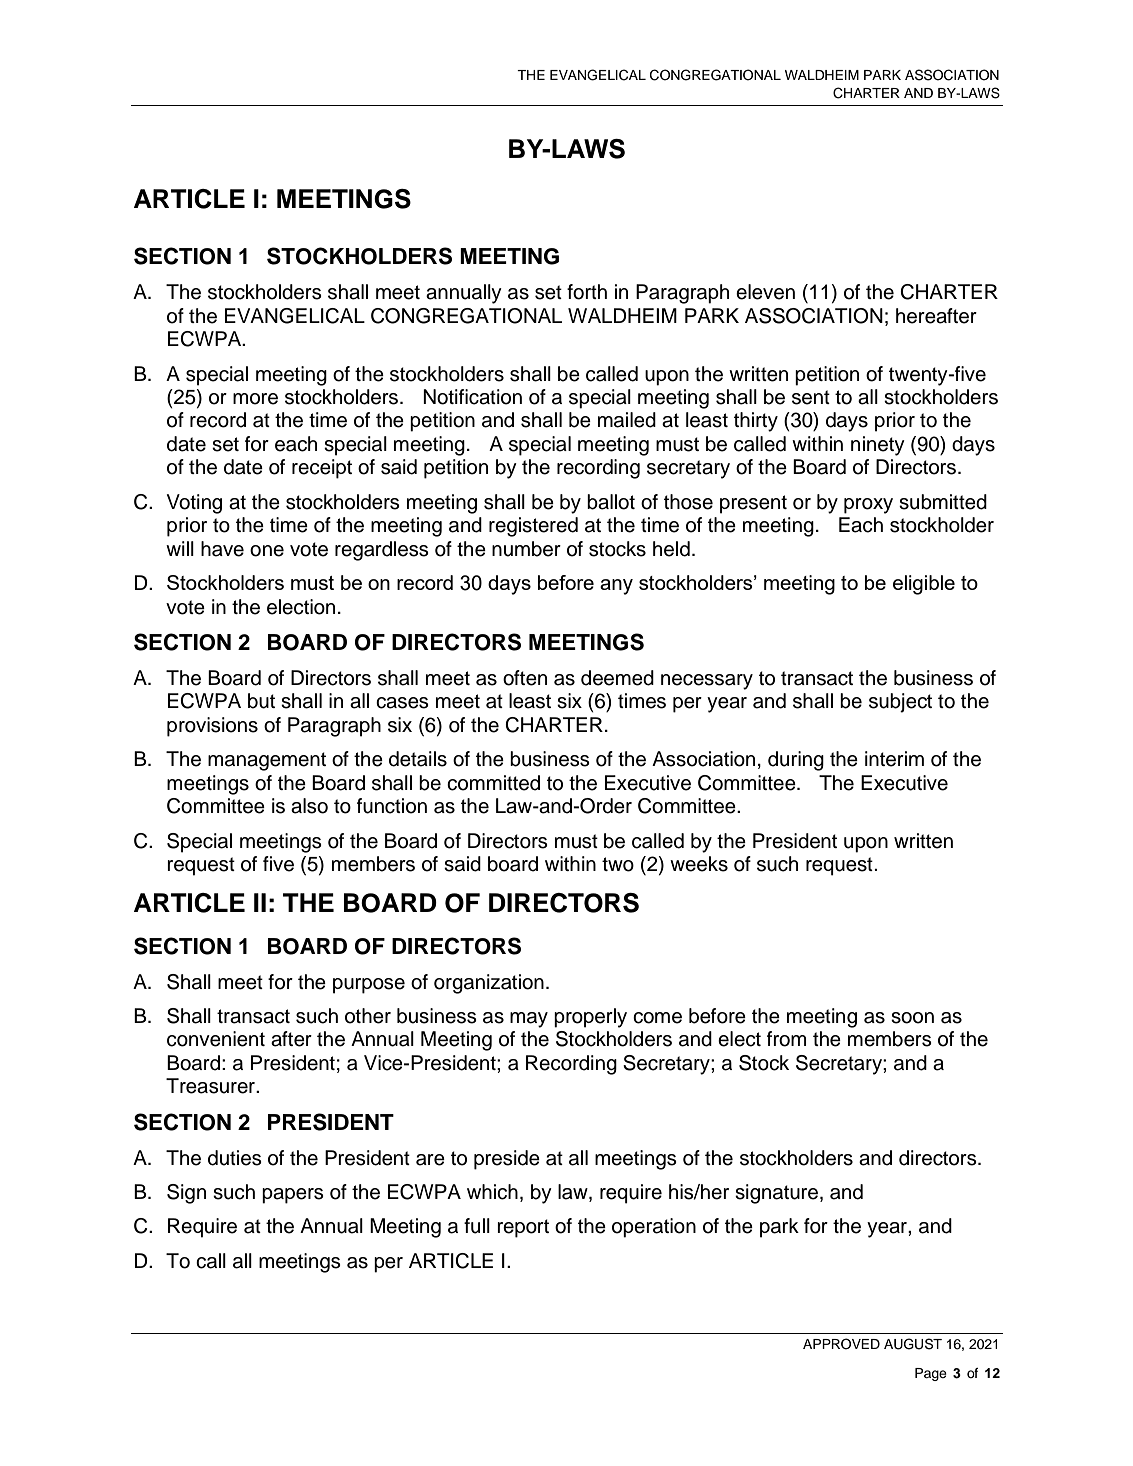  What do you see at coordinates (293, 1196) in the screenshot?
I see `papers` at bounding box center [293, 1196].
